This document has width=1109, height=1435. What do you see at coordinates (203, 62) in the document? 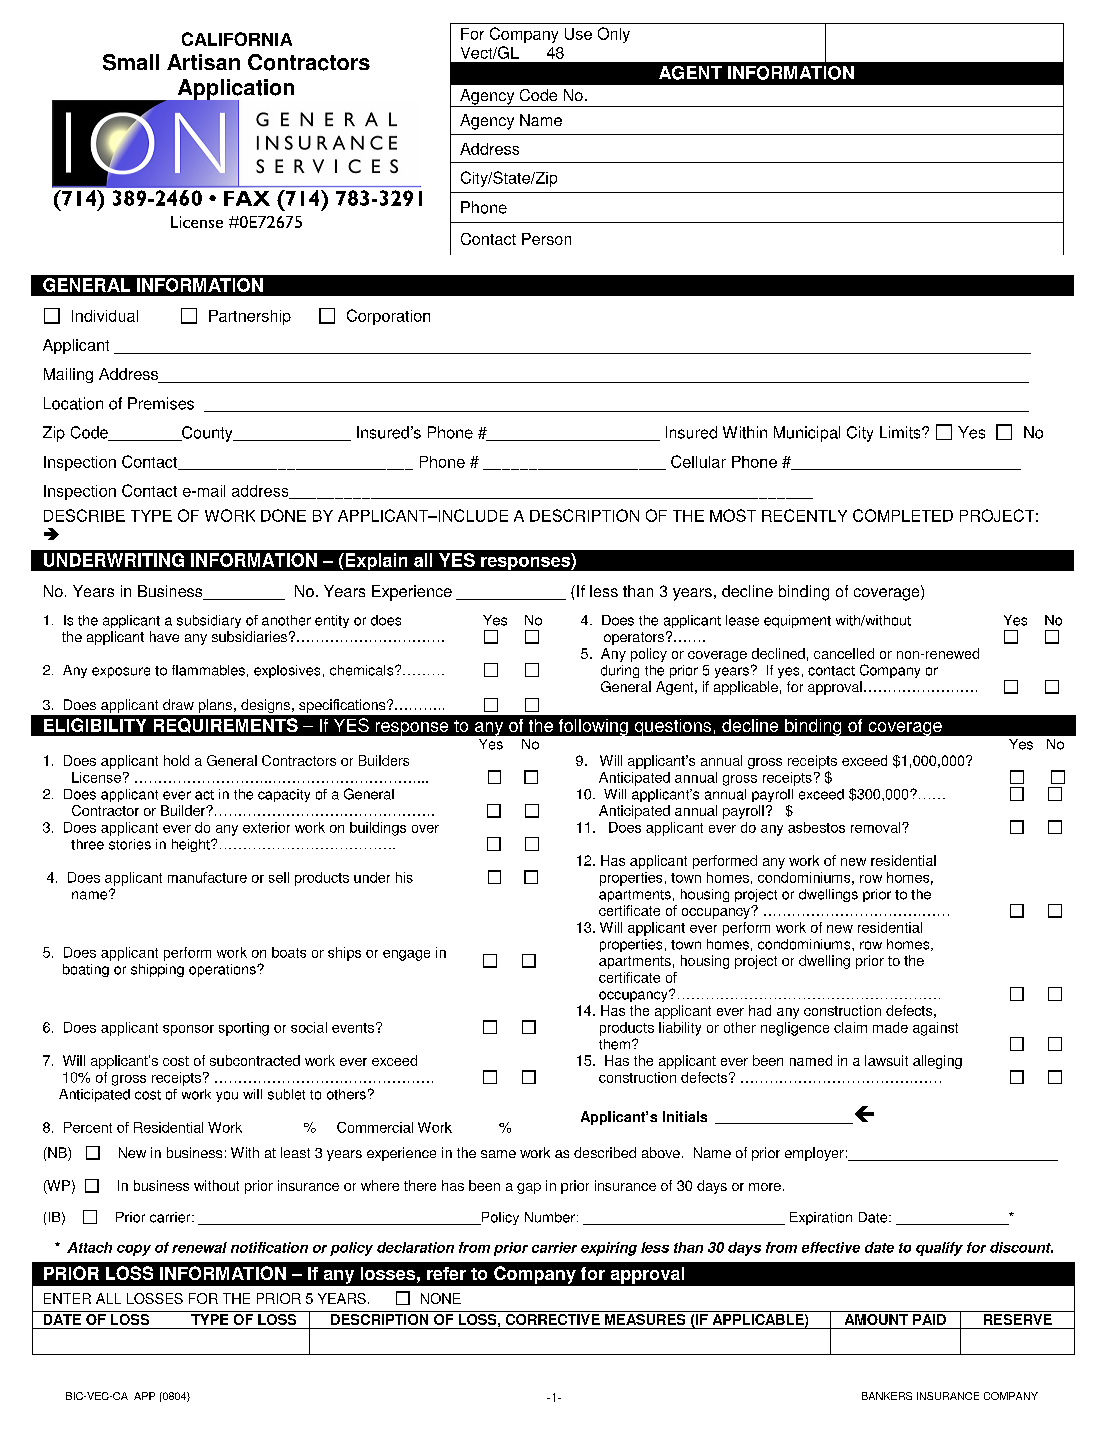
I see `Artisan` at bounding box center [203, 62].
